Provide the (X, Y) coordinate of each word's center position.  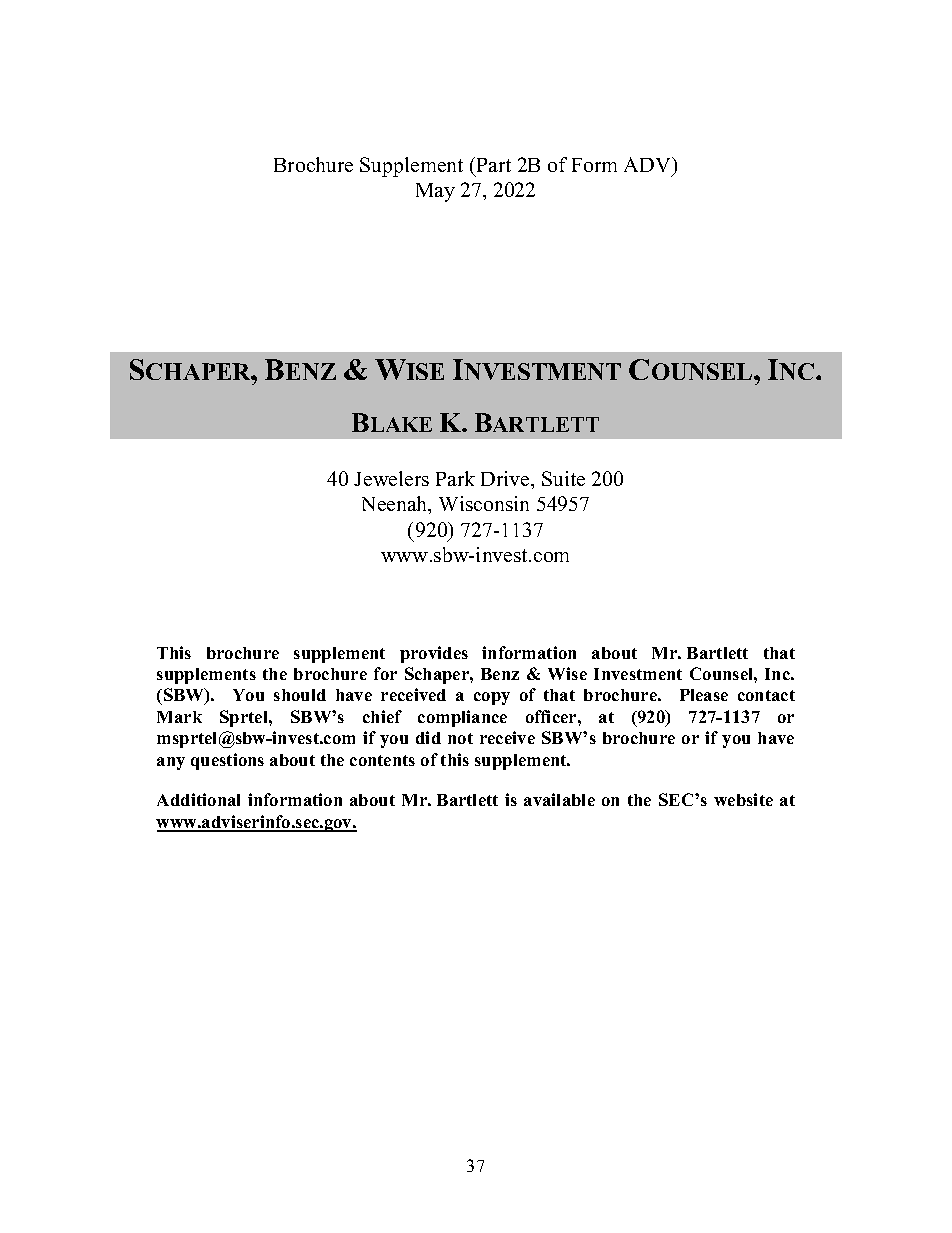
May (435, 192)
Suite (563, 478)
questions (227, 761)
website (743, 799)
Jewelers (391, 478)
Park (455, 478)
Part (492, 164)
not (460, 738)
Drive (506, 478)
